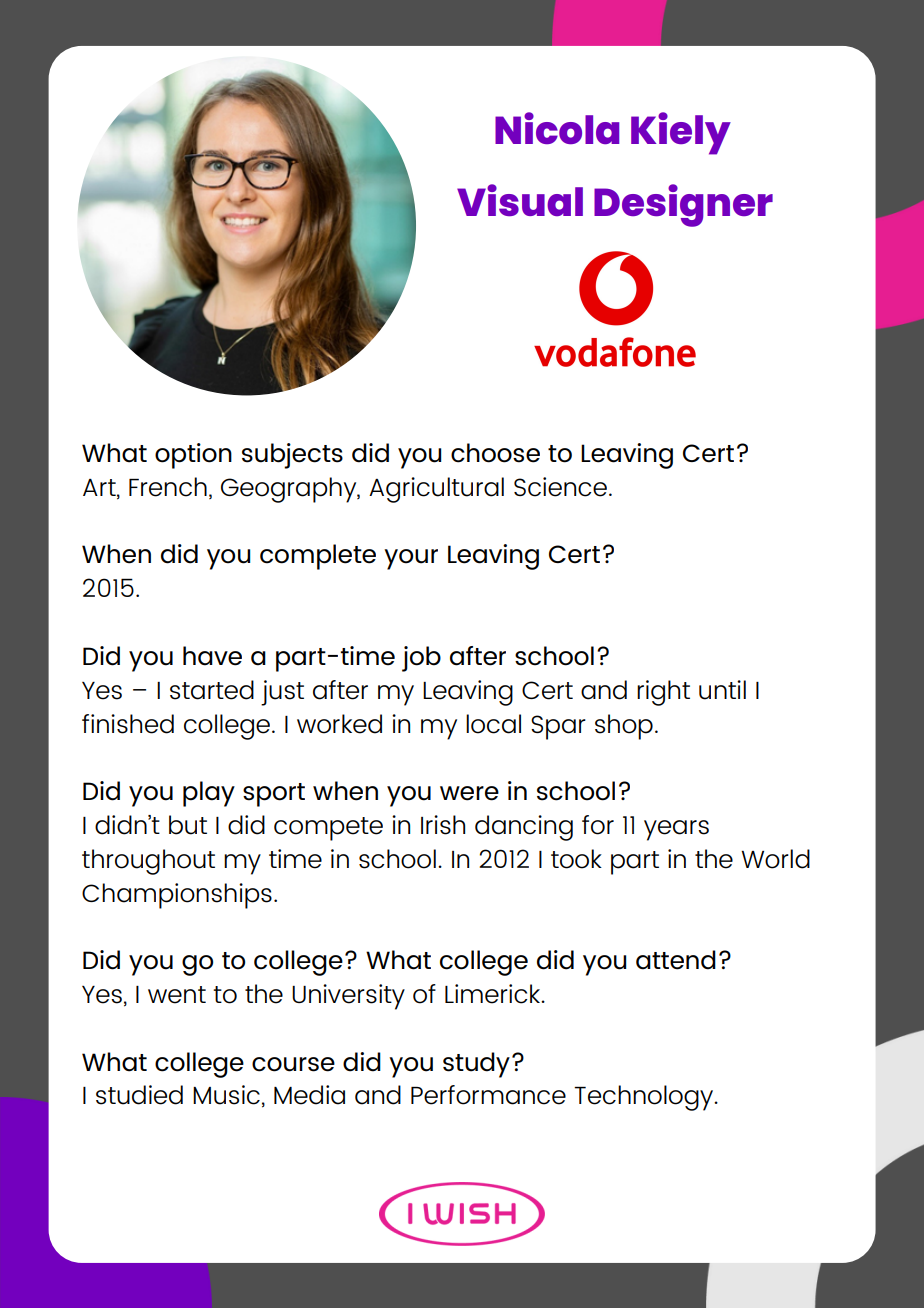  What do you see at coordinates (520, 200) in the page?
I see `Visual` at bounding box center [520, 200].
